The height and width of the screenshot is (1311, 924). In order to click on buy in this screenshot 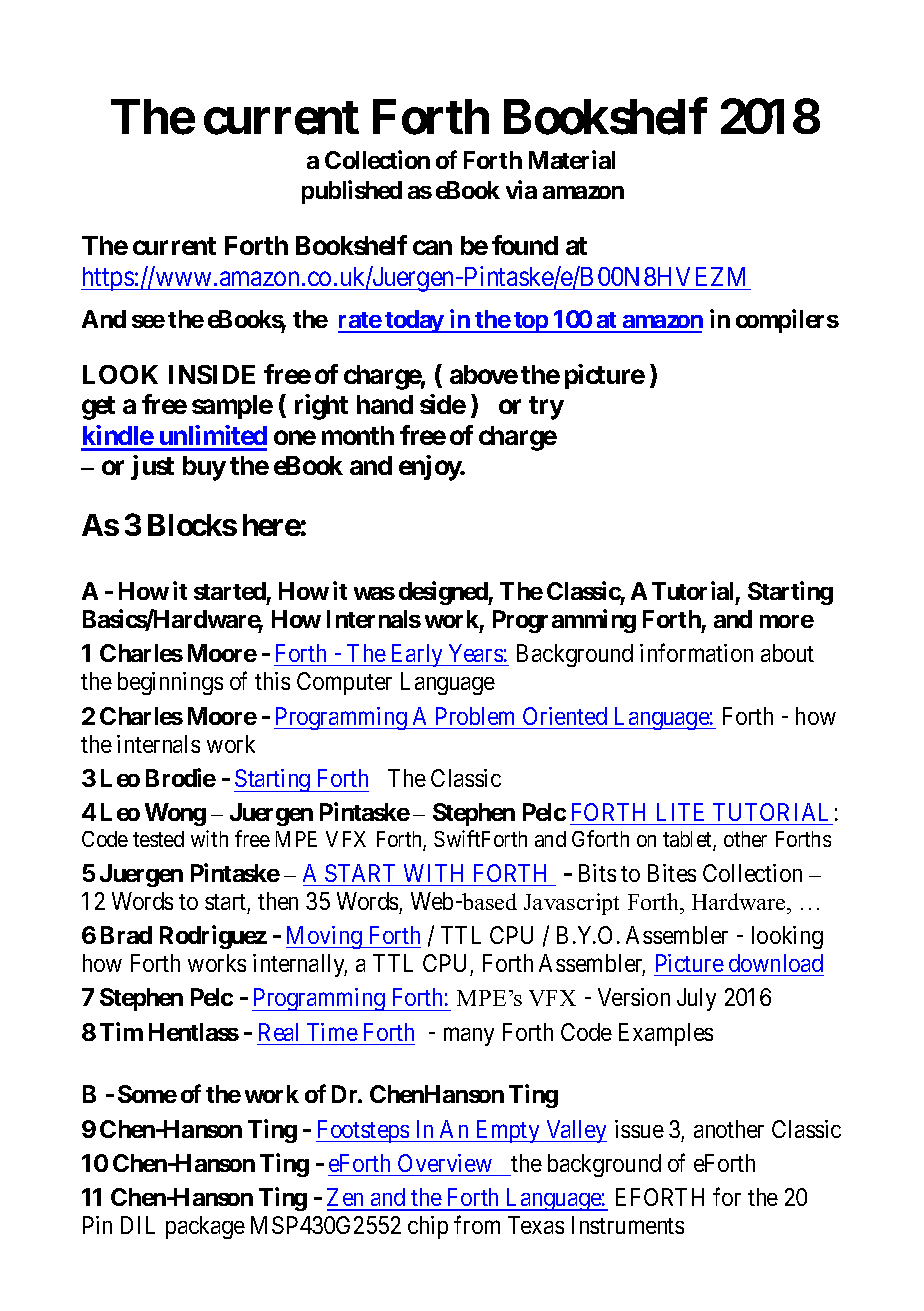, I will do `click(204, 468)`.
